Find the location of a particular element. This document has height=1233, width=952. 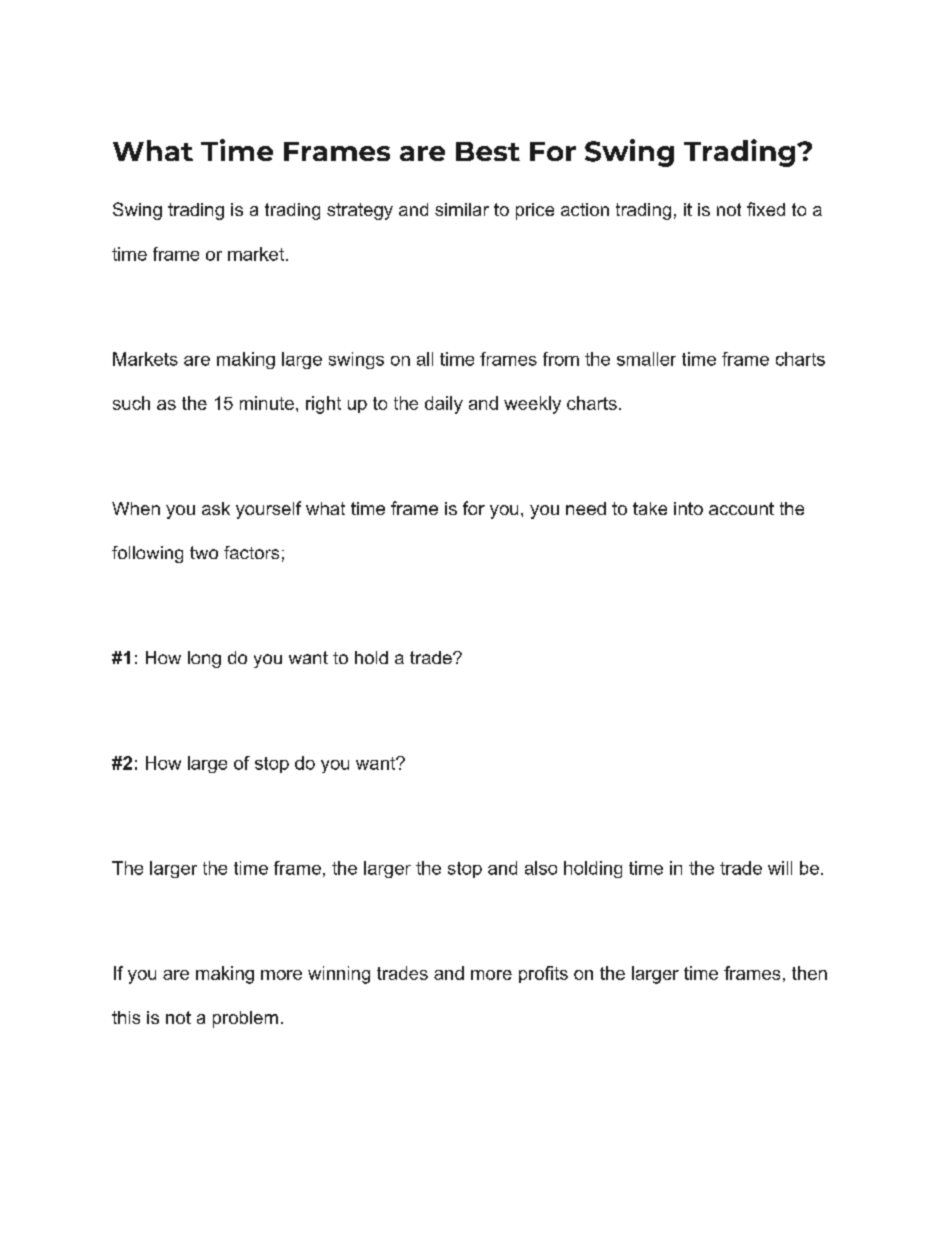

will is located at coordinates (780, 868).
